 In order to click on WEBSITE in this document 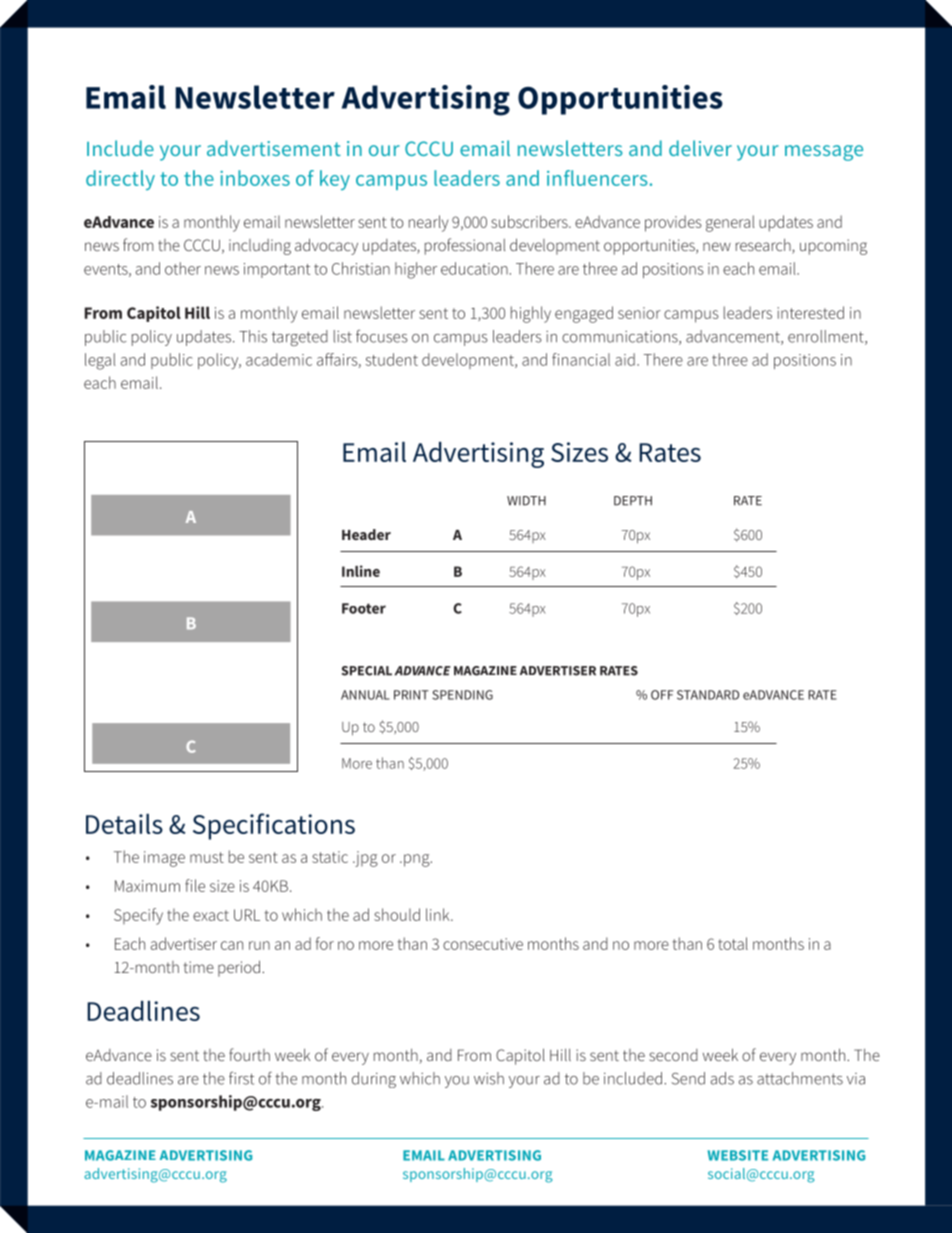, I will do `click(738, 1155)`.
